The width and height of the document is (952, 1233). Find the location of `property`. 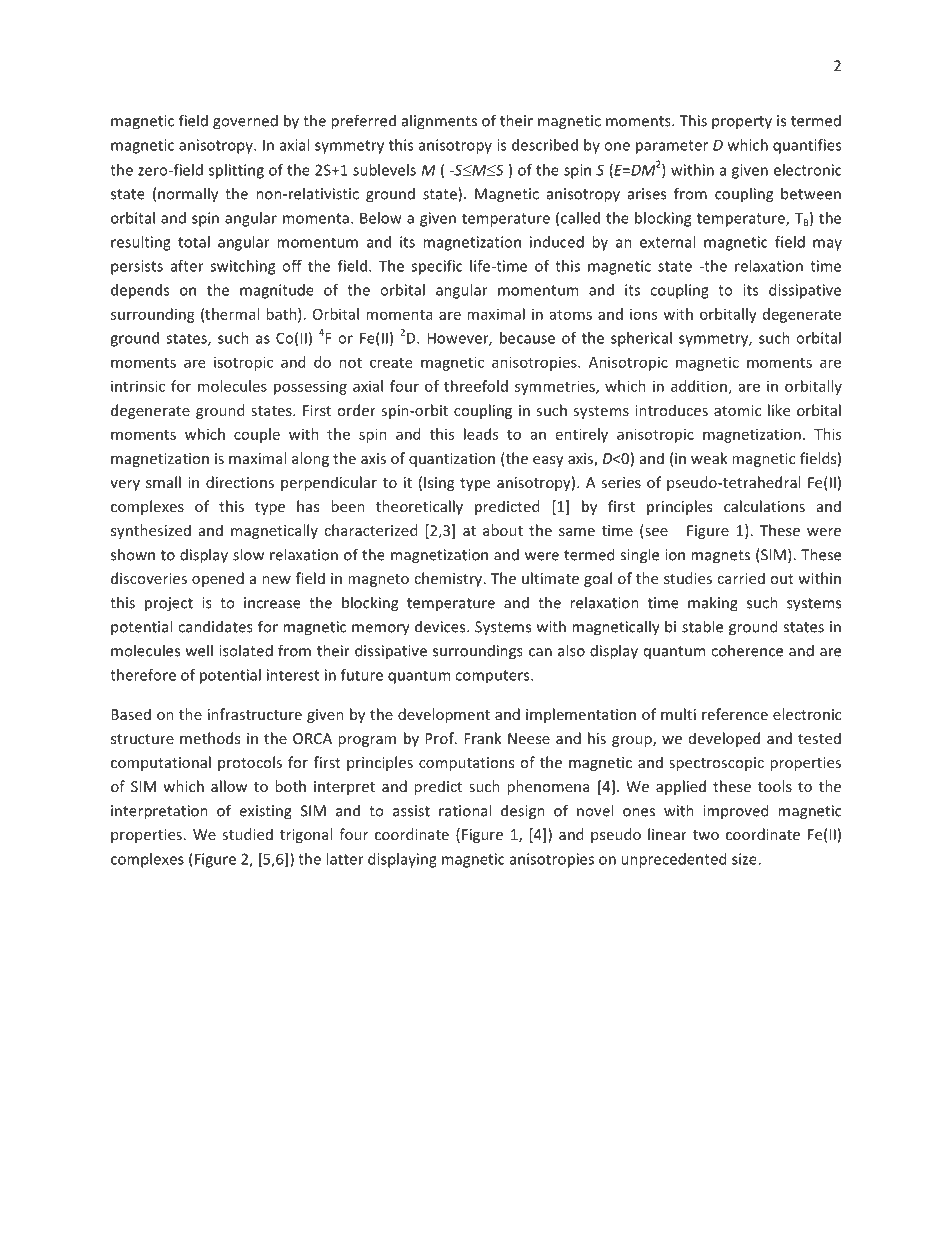

property is located at coordinates (742, 123).
